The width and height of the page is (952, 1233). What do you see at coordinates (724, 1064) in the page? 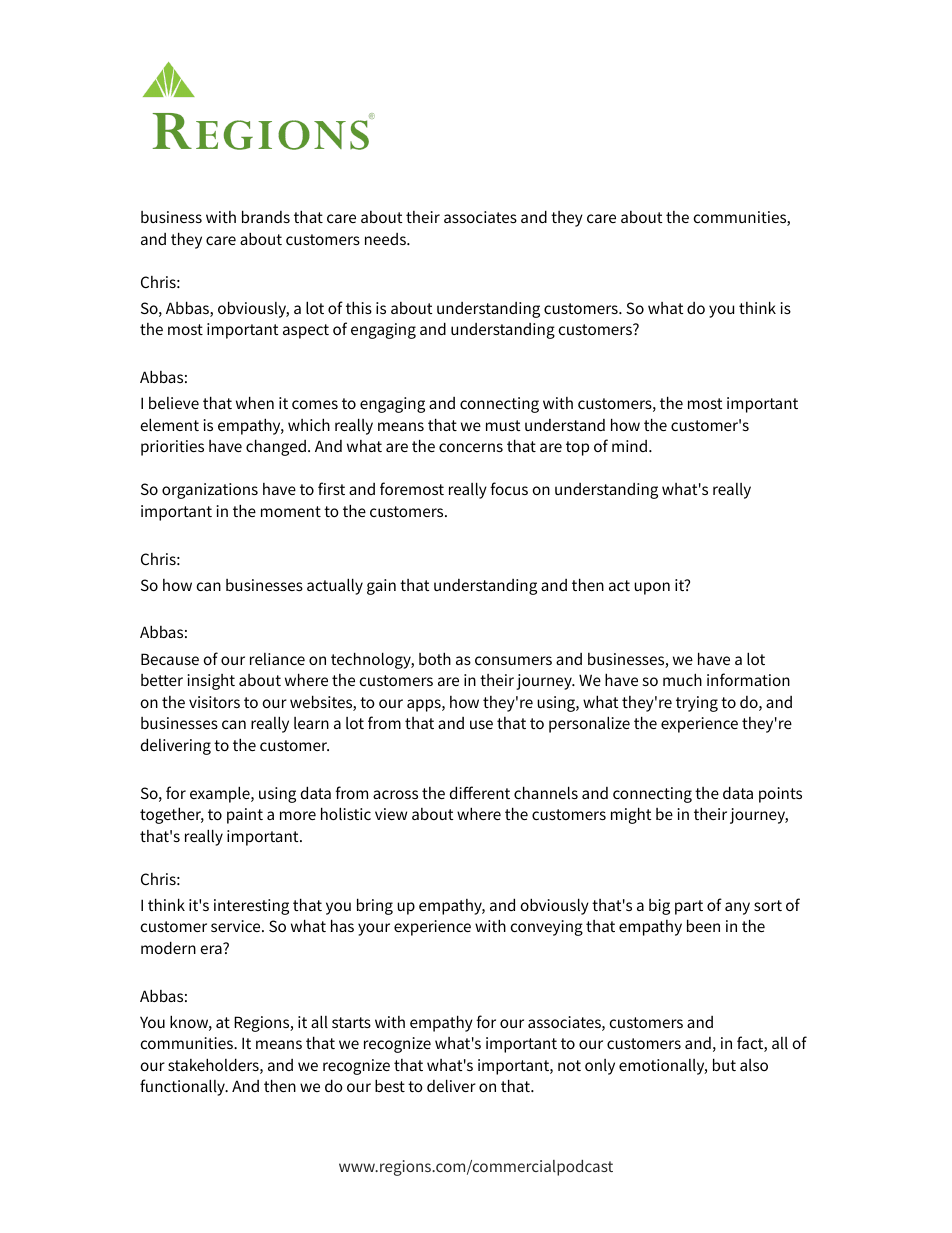
I see `but` at bounding box center [724, 1064].
